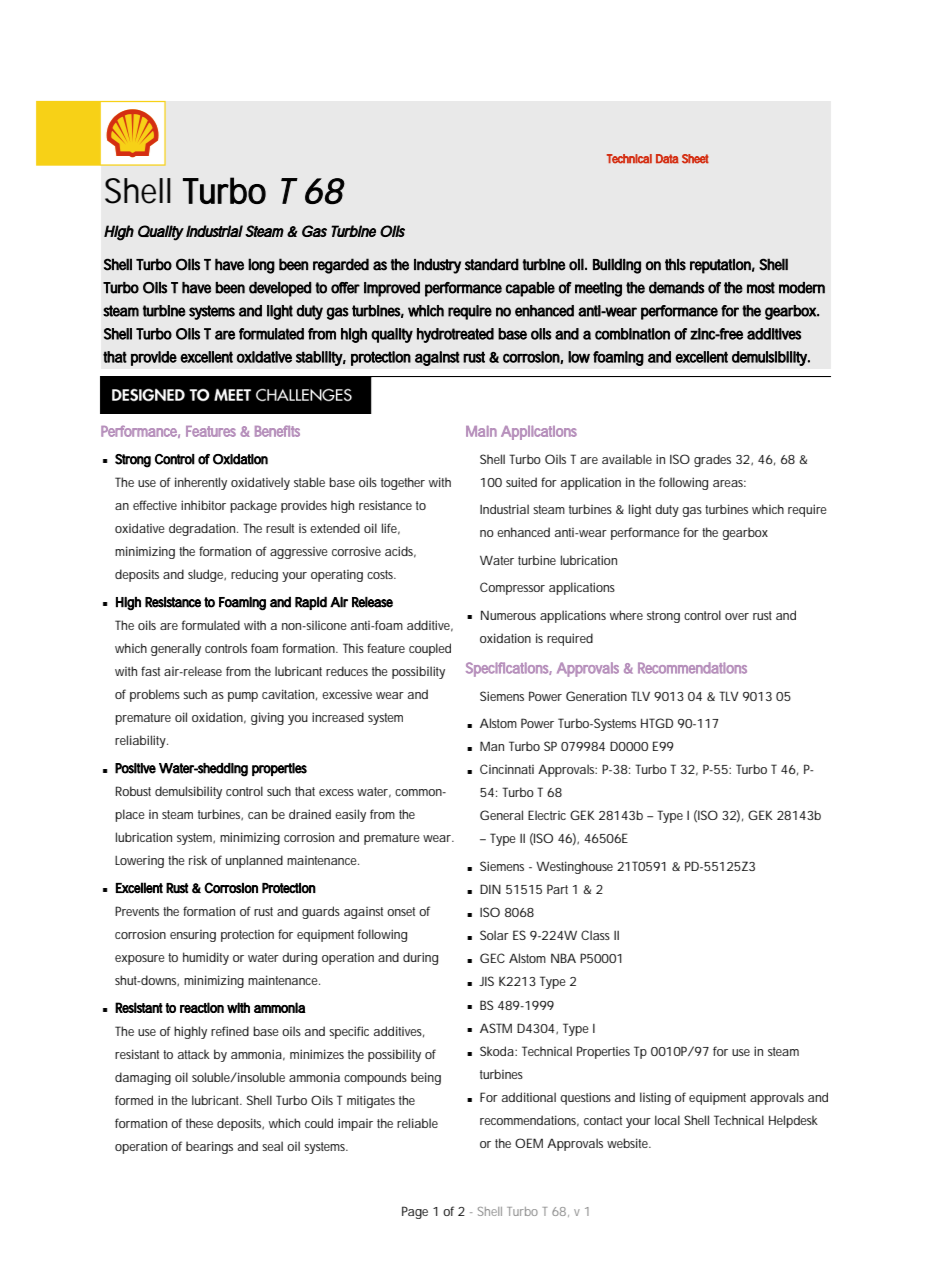 Image resolution: width=931 pixels, height=1288 pixels. I want to click on Sheet, so click(695, 159).
